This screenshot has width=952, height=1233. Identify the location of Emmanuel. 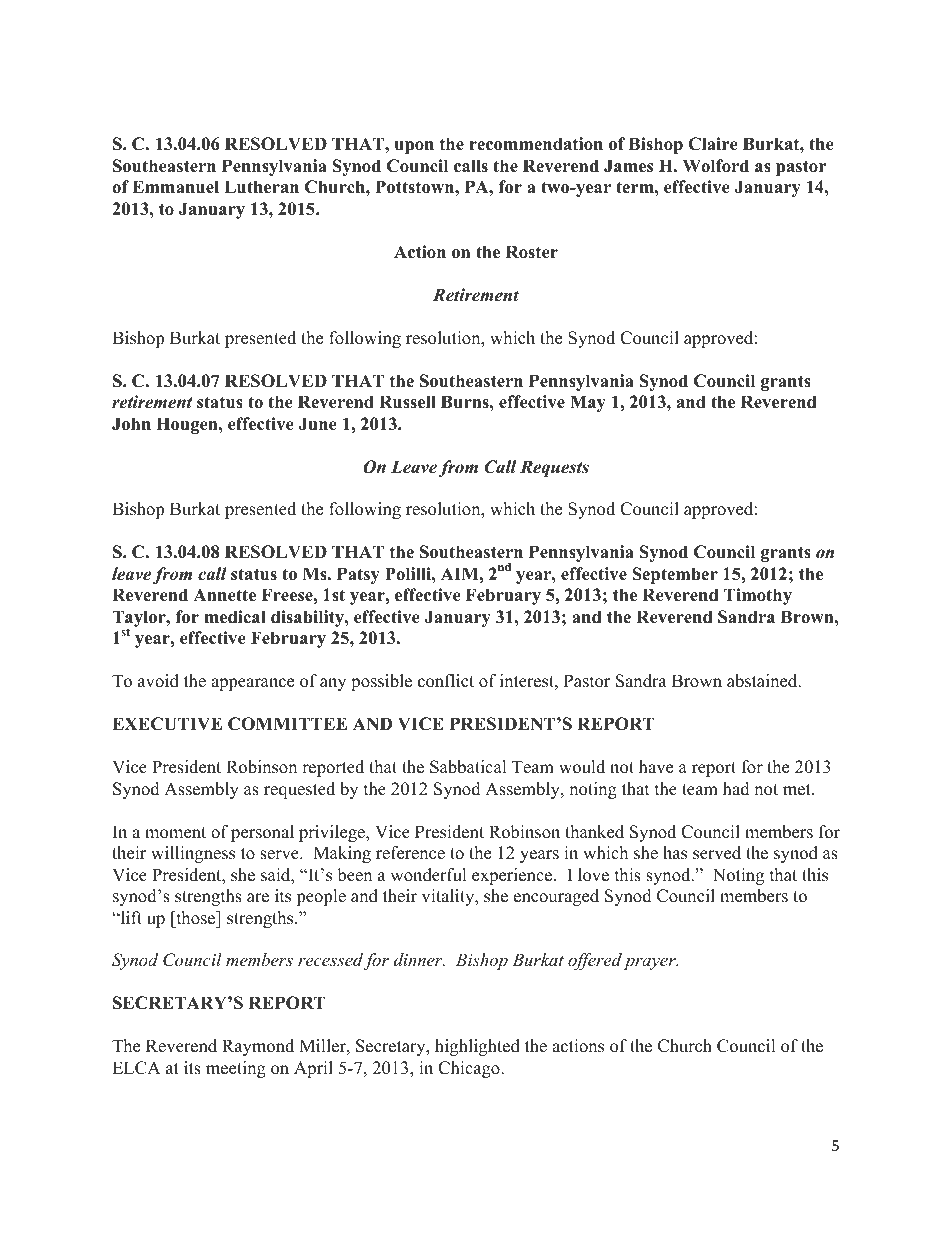
(175, 187).
